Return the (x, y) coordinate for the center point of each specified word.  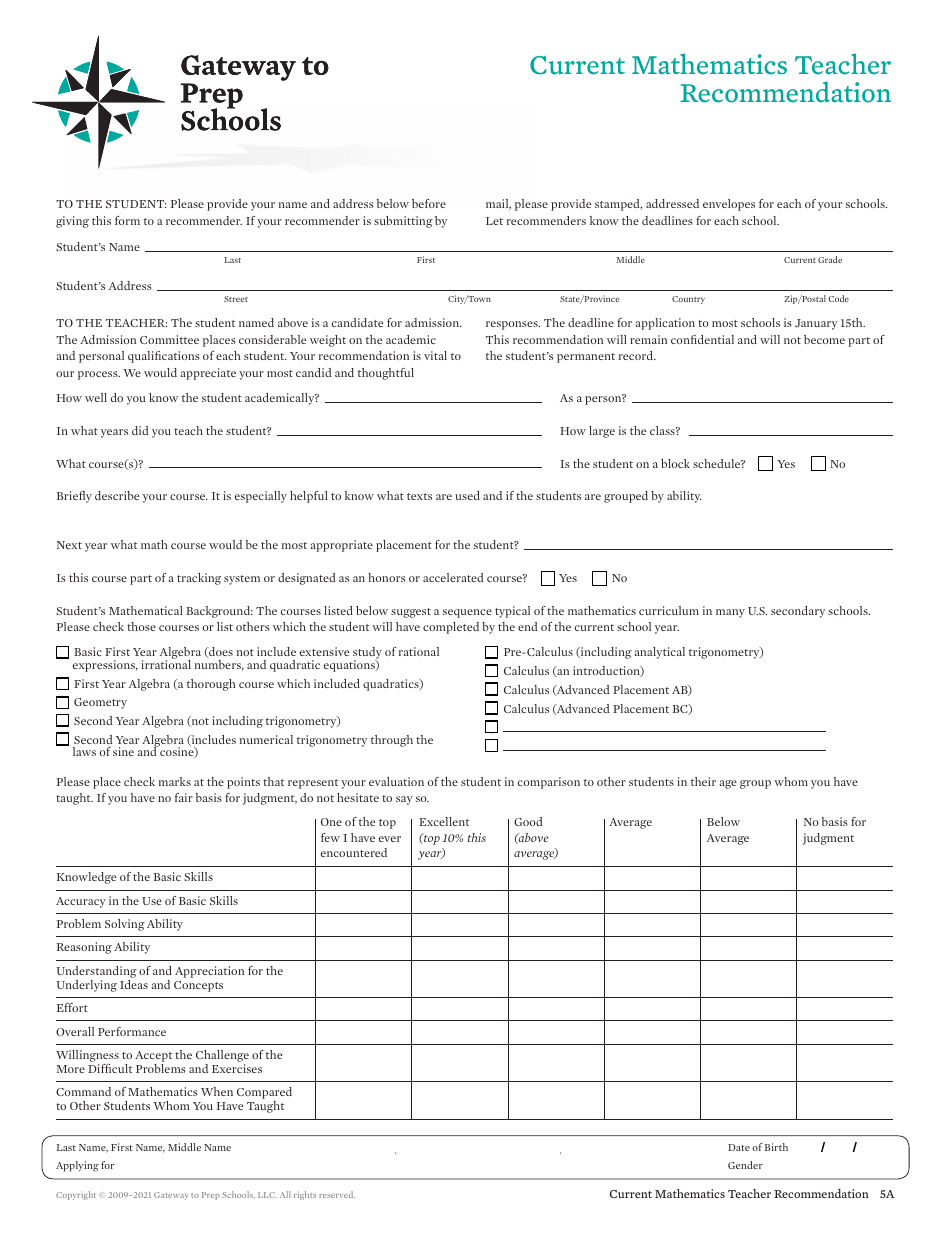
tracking (199, 579)
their (703, 781)
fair (184, 797)
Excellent (444, 821)
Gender (745, 1165)
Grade (830, 259)
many (730, 613)
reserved (337, 1194)
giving (72, 222)
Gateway (171, 1196)
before (429, 203)
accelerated (453, 577)
